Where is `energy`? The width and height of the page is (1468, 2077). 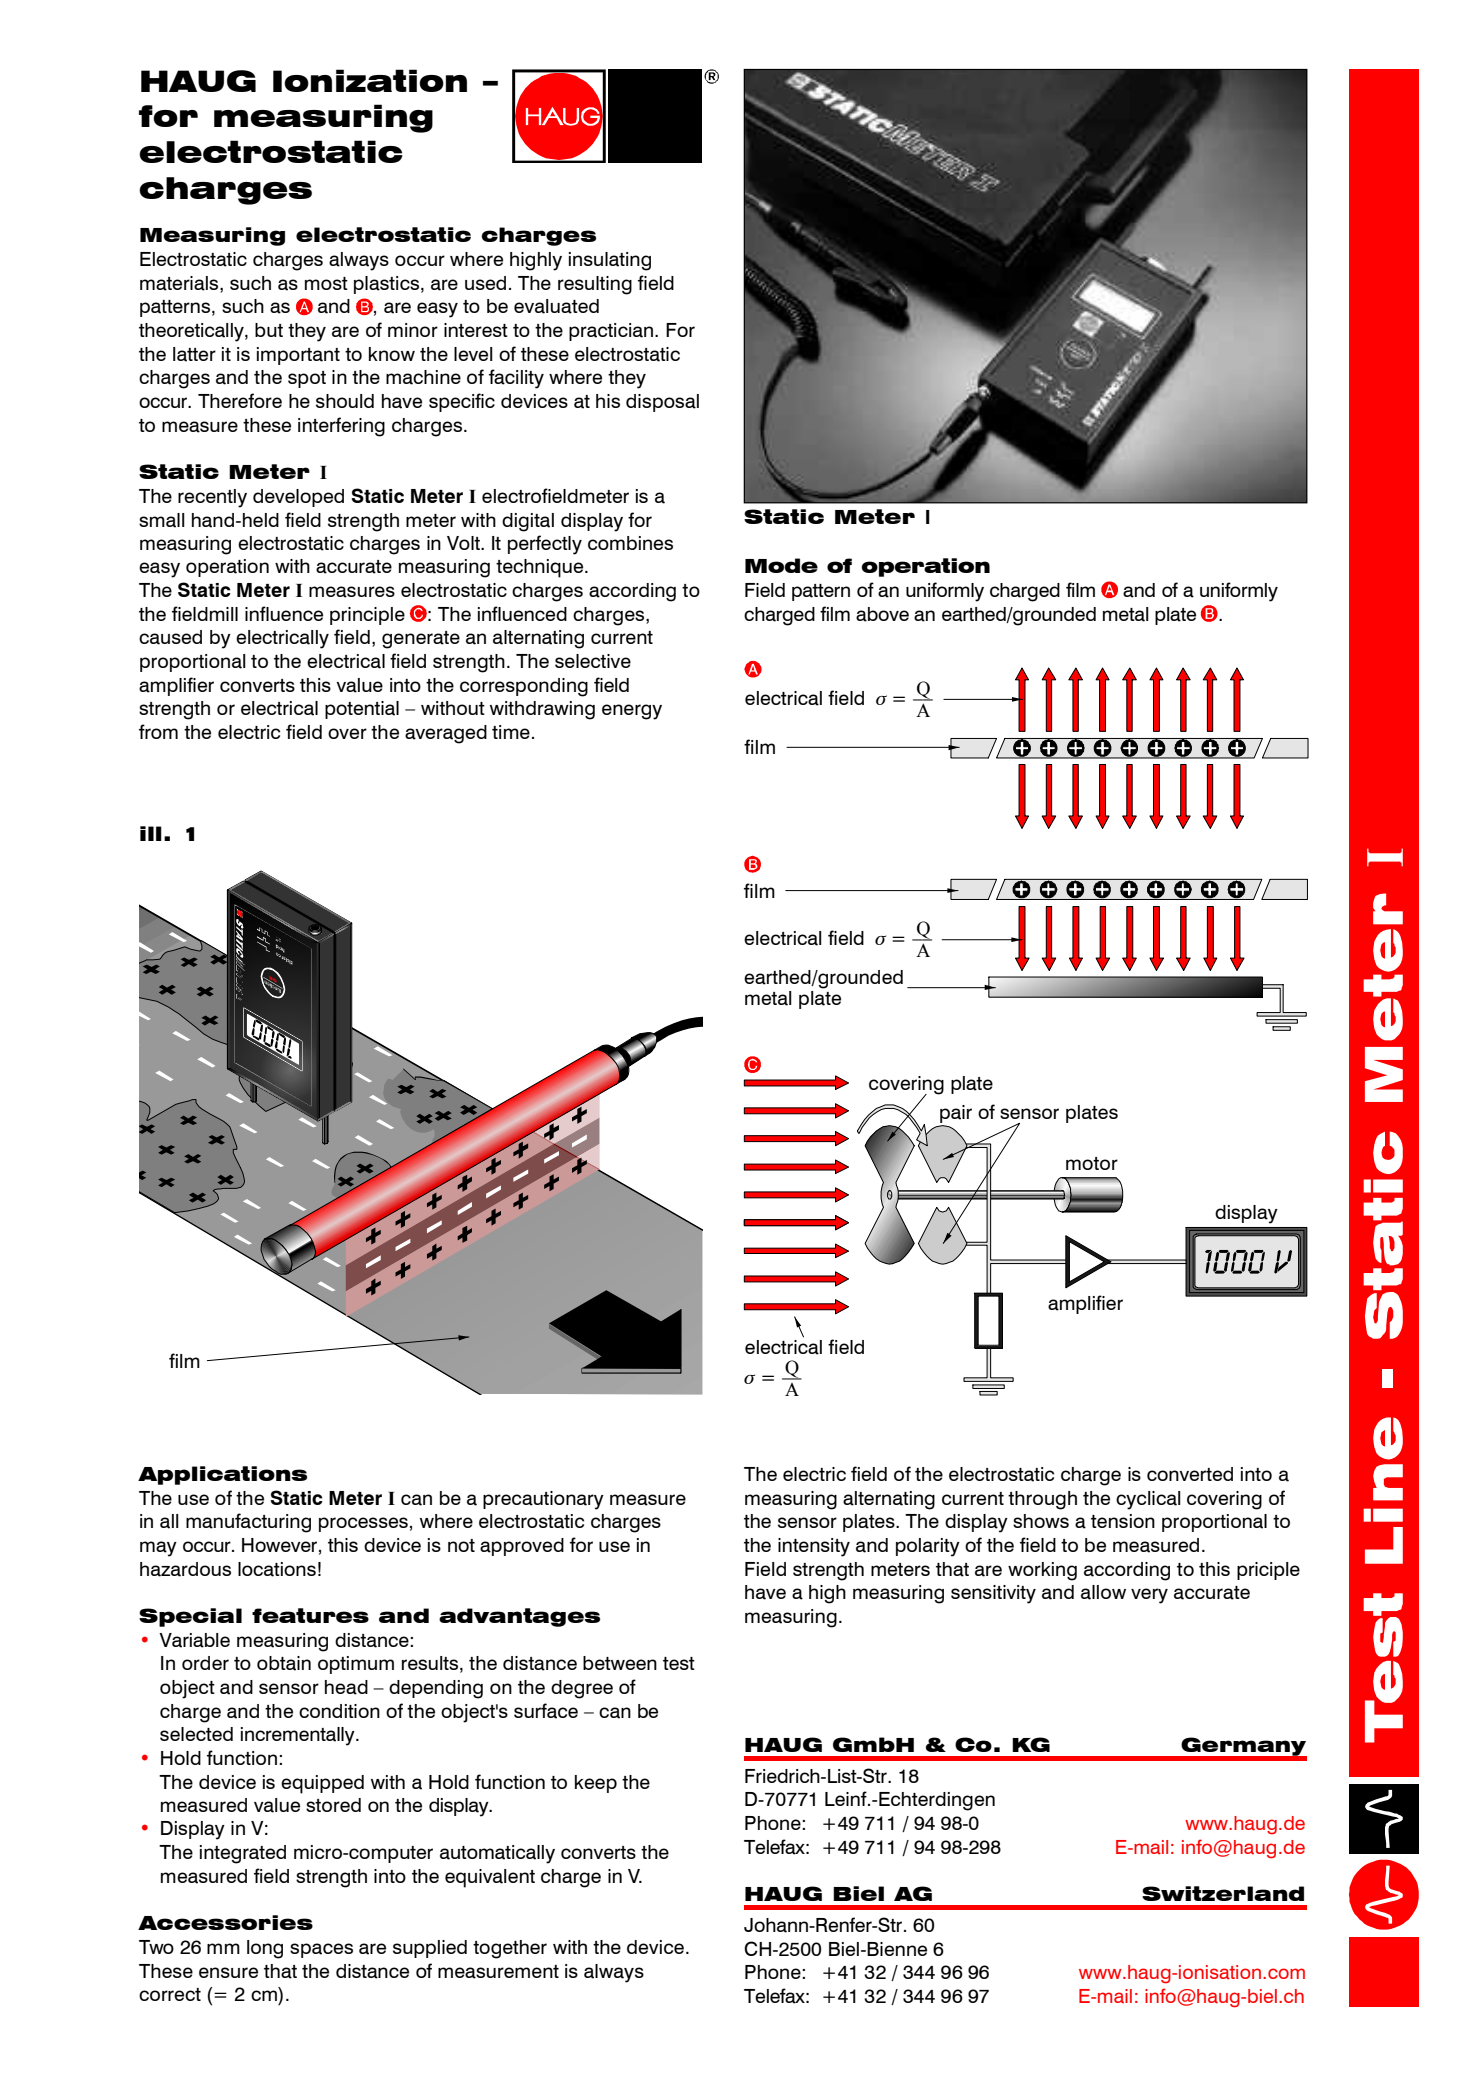 energy is located at coordinates (632, 712).
